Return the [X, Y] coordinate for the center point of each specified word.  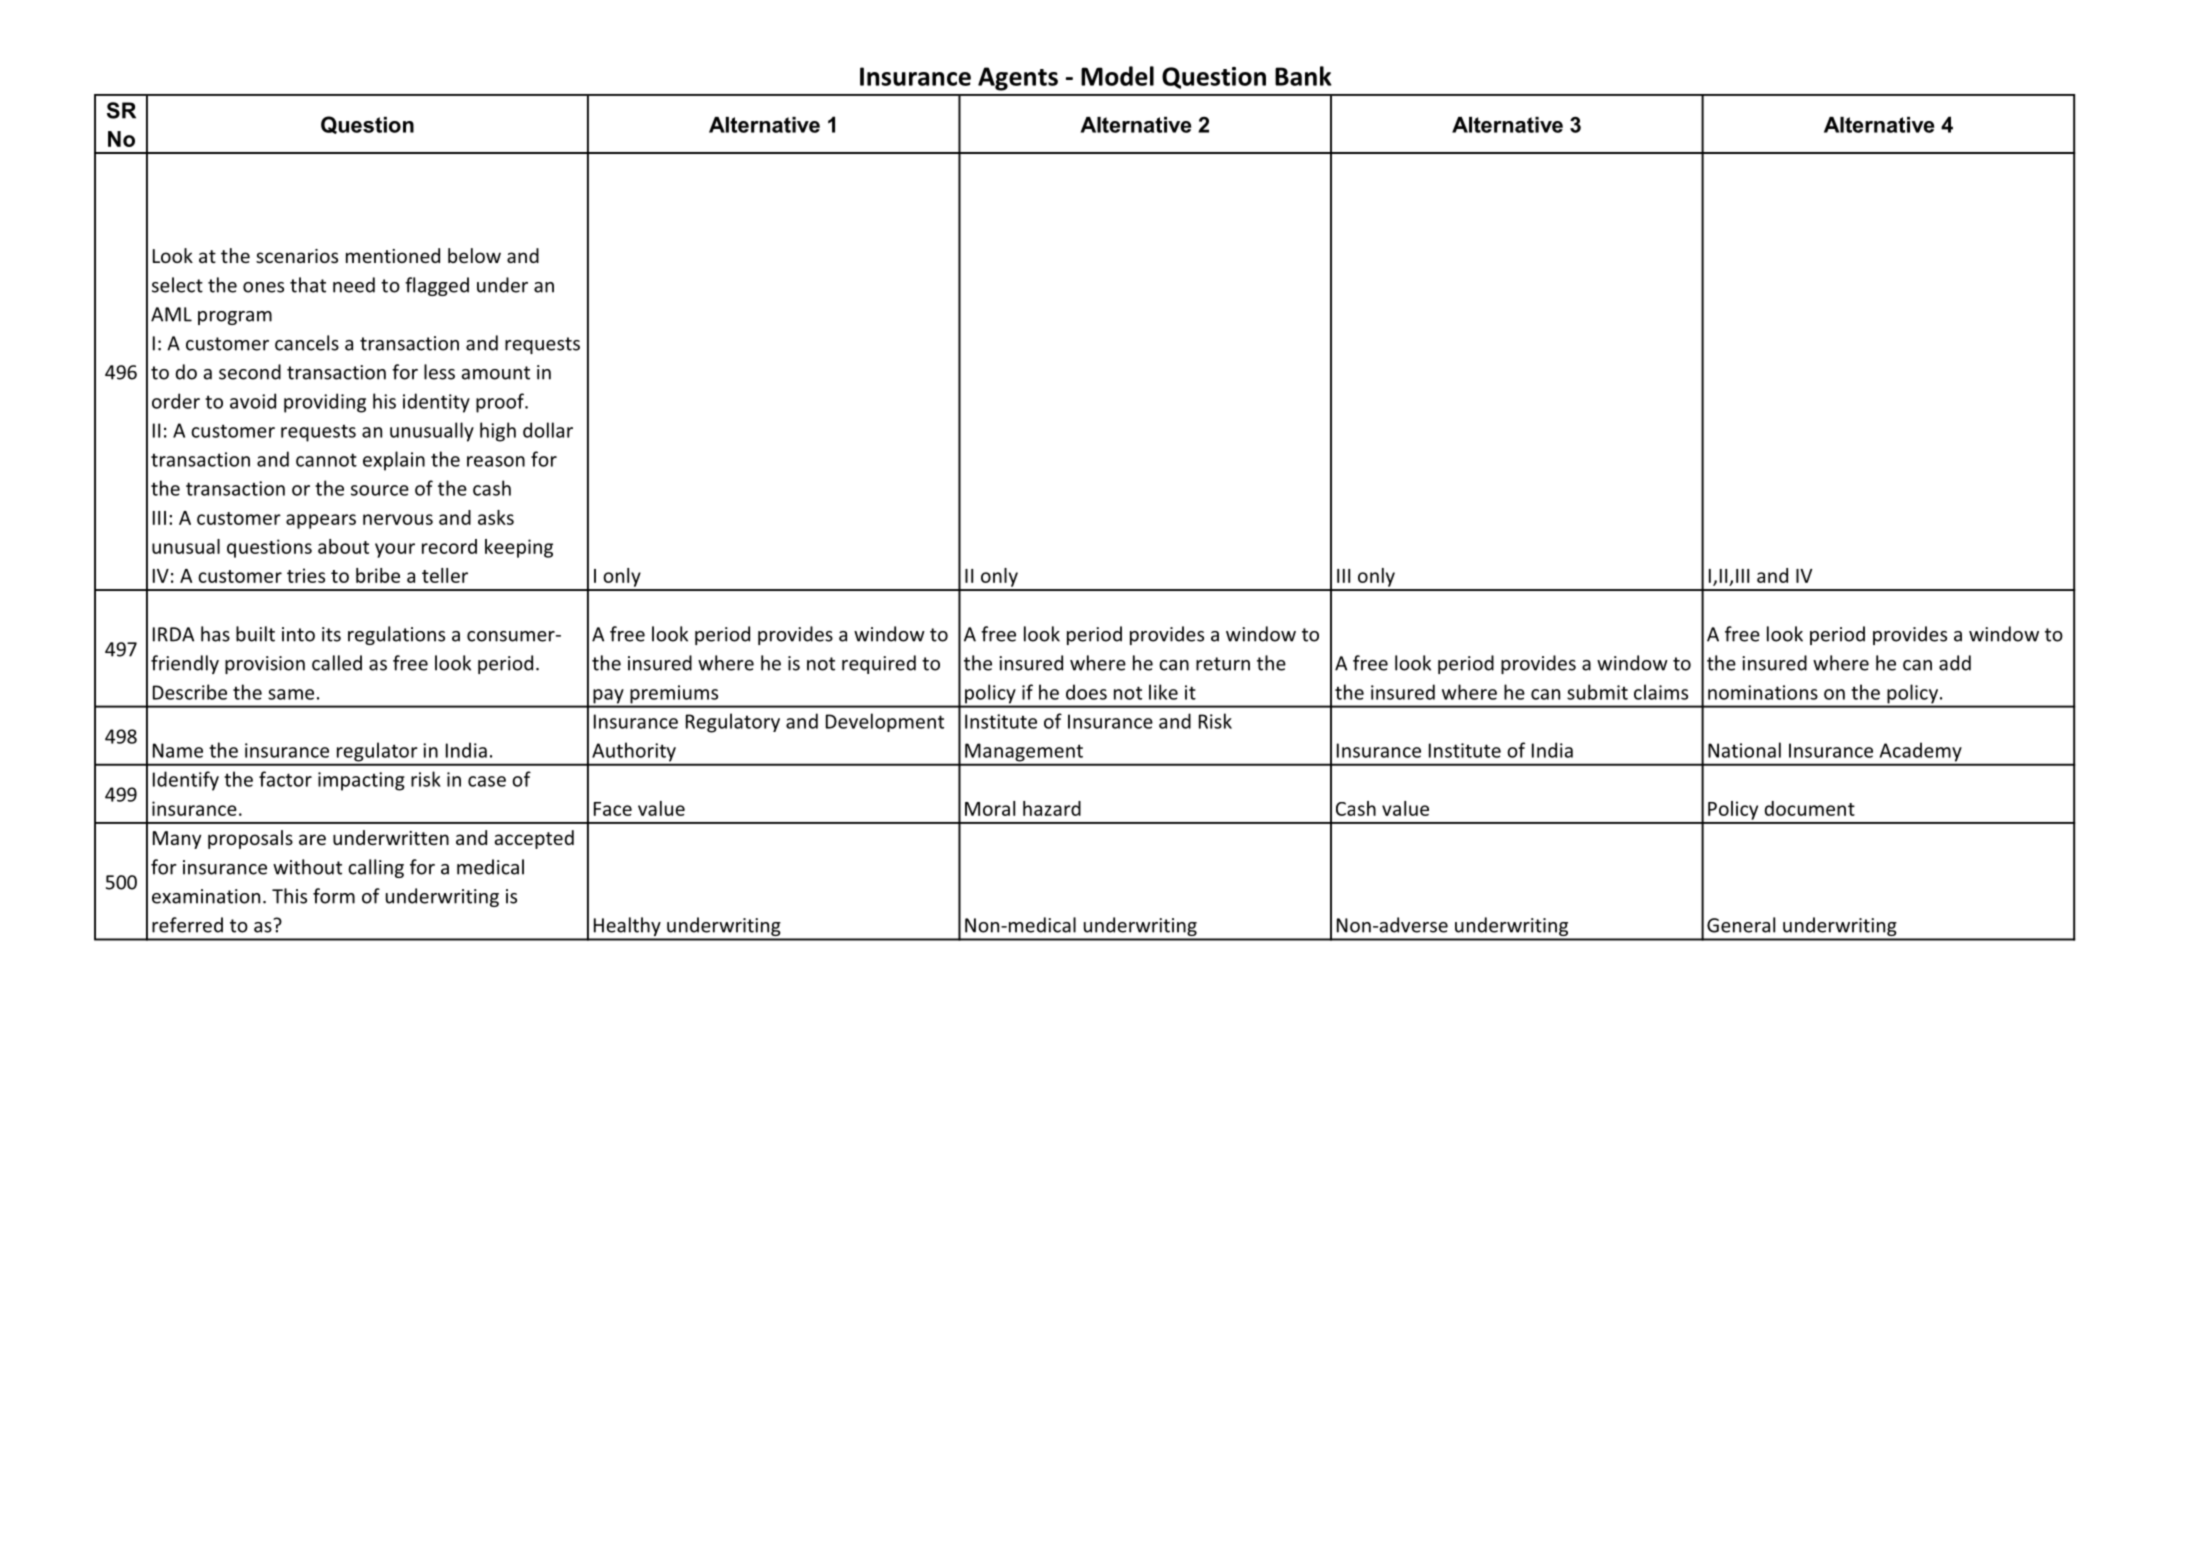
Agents [1018, 79]
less [439, 372]
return [1223, 664]
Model [1117, 76]
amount [495, 373]
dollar [548, 430]
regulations [396, 635]
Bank [1303, 76]
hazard [1052, 808]
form [334, 896]
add [1955, 663]
